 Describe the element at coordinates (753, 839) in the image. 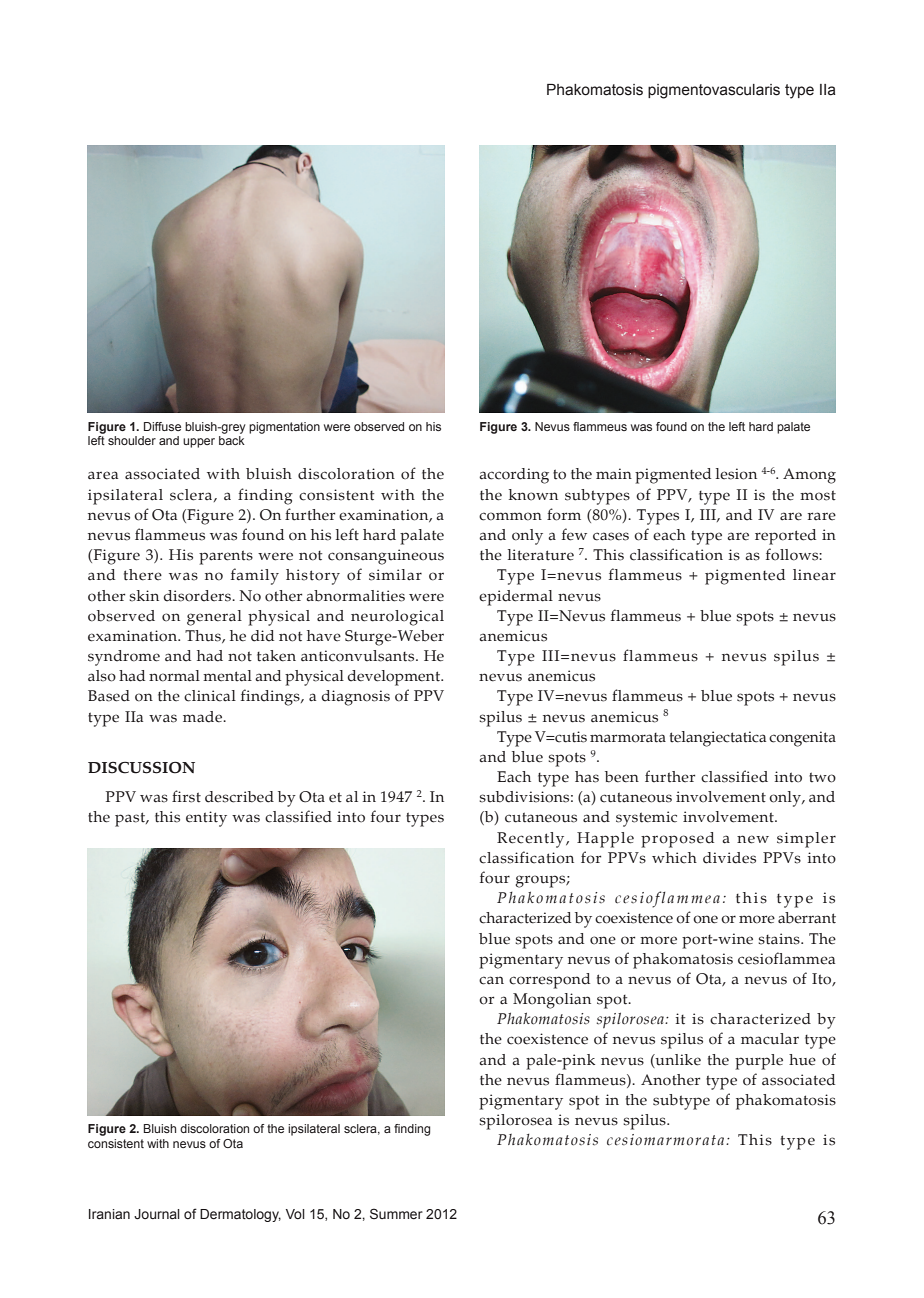

I see `new` at that location.
